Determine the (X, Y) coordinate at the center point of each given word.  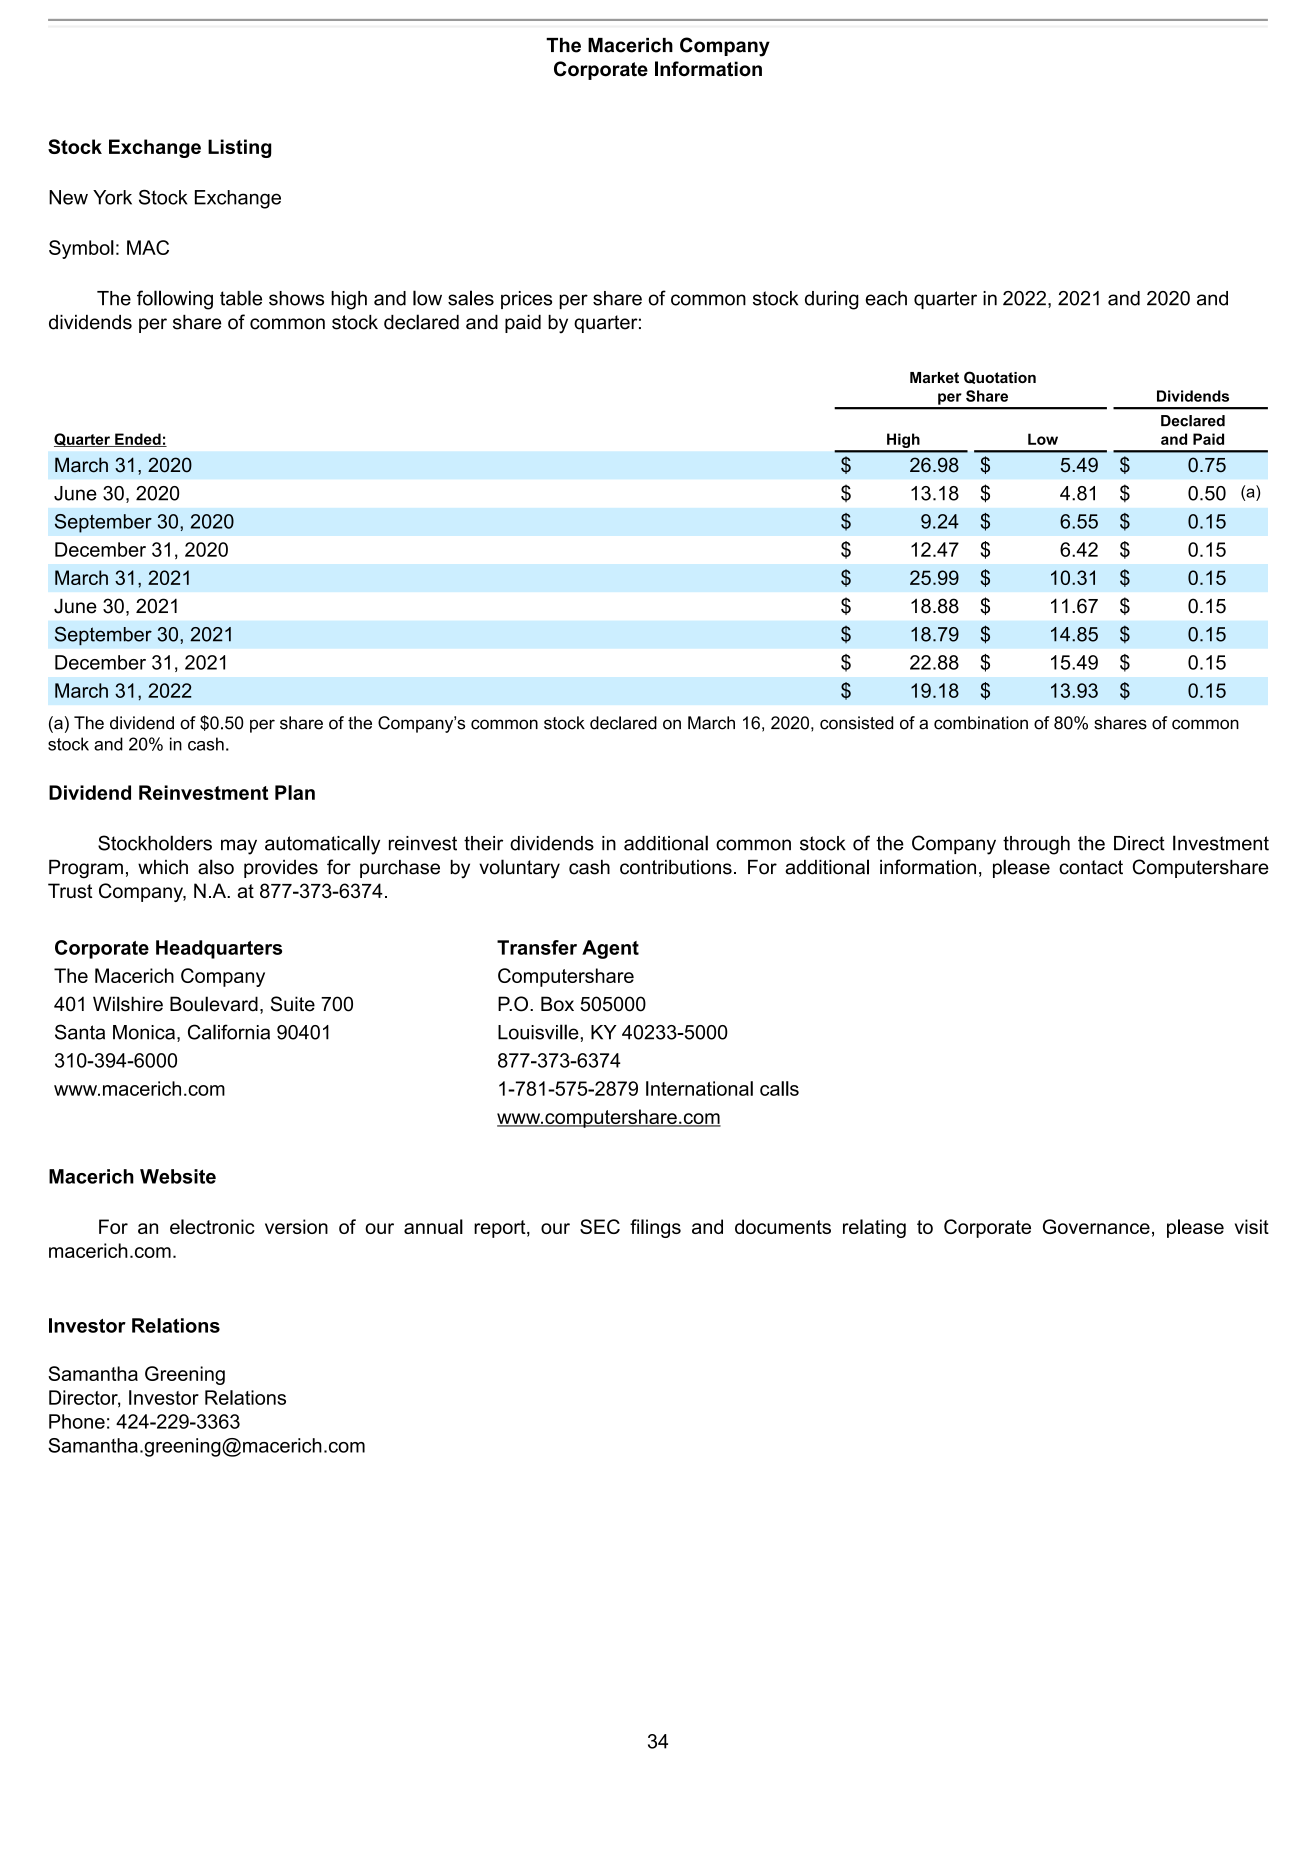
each (886, 298)
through (1036, 845)
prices (526, 300)
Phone (77, 1421)
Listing (239, 148)
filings (655, 1228)
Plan (295, 792)
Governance (1096, 1226)
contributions (676, 867)
